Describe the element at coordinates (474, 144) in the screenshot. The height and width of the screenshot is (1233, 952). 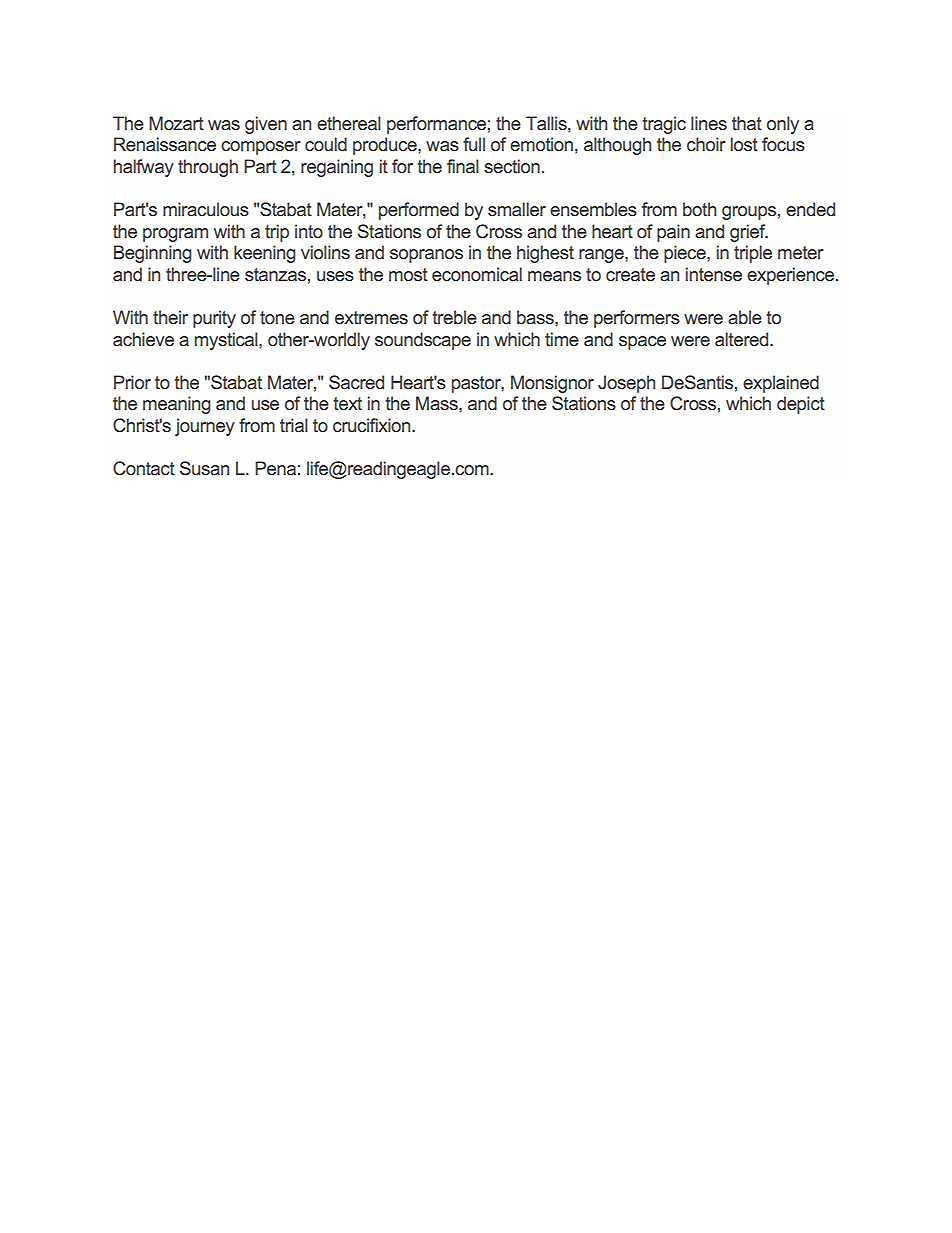
I see `full` at that location.
